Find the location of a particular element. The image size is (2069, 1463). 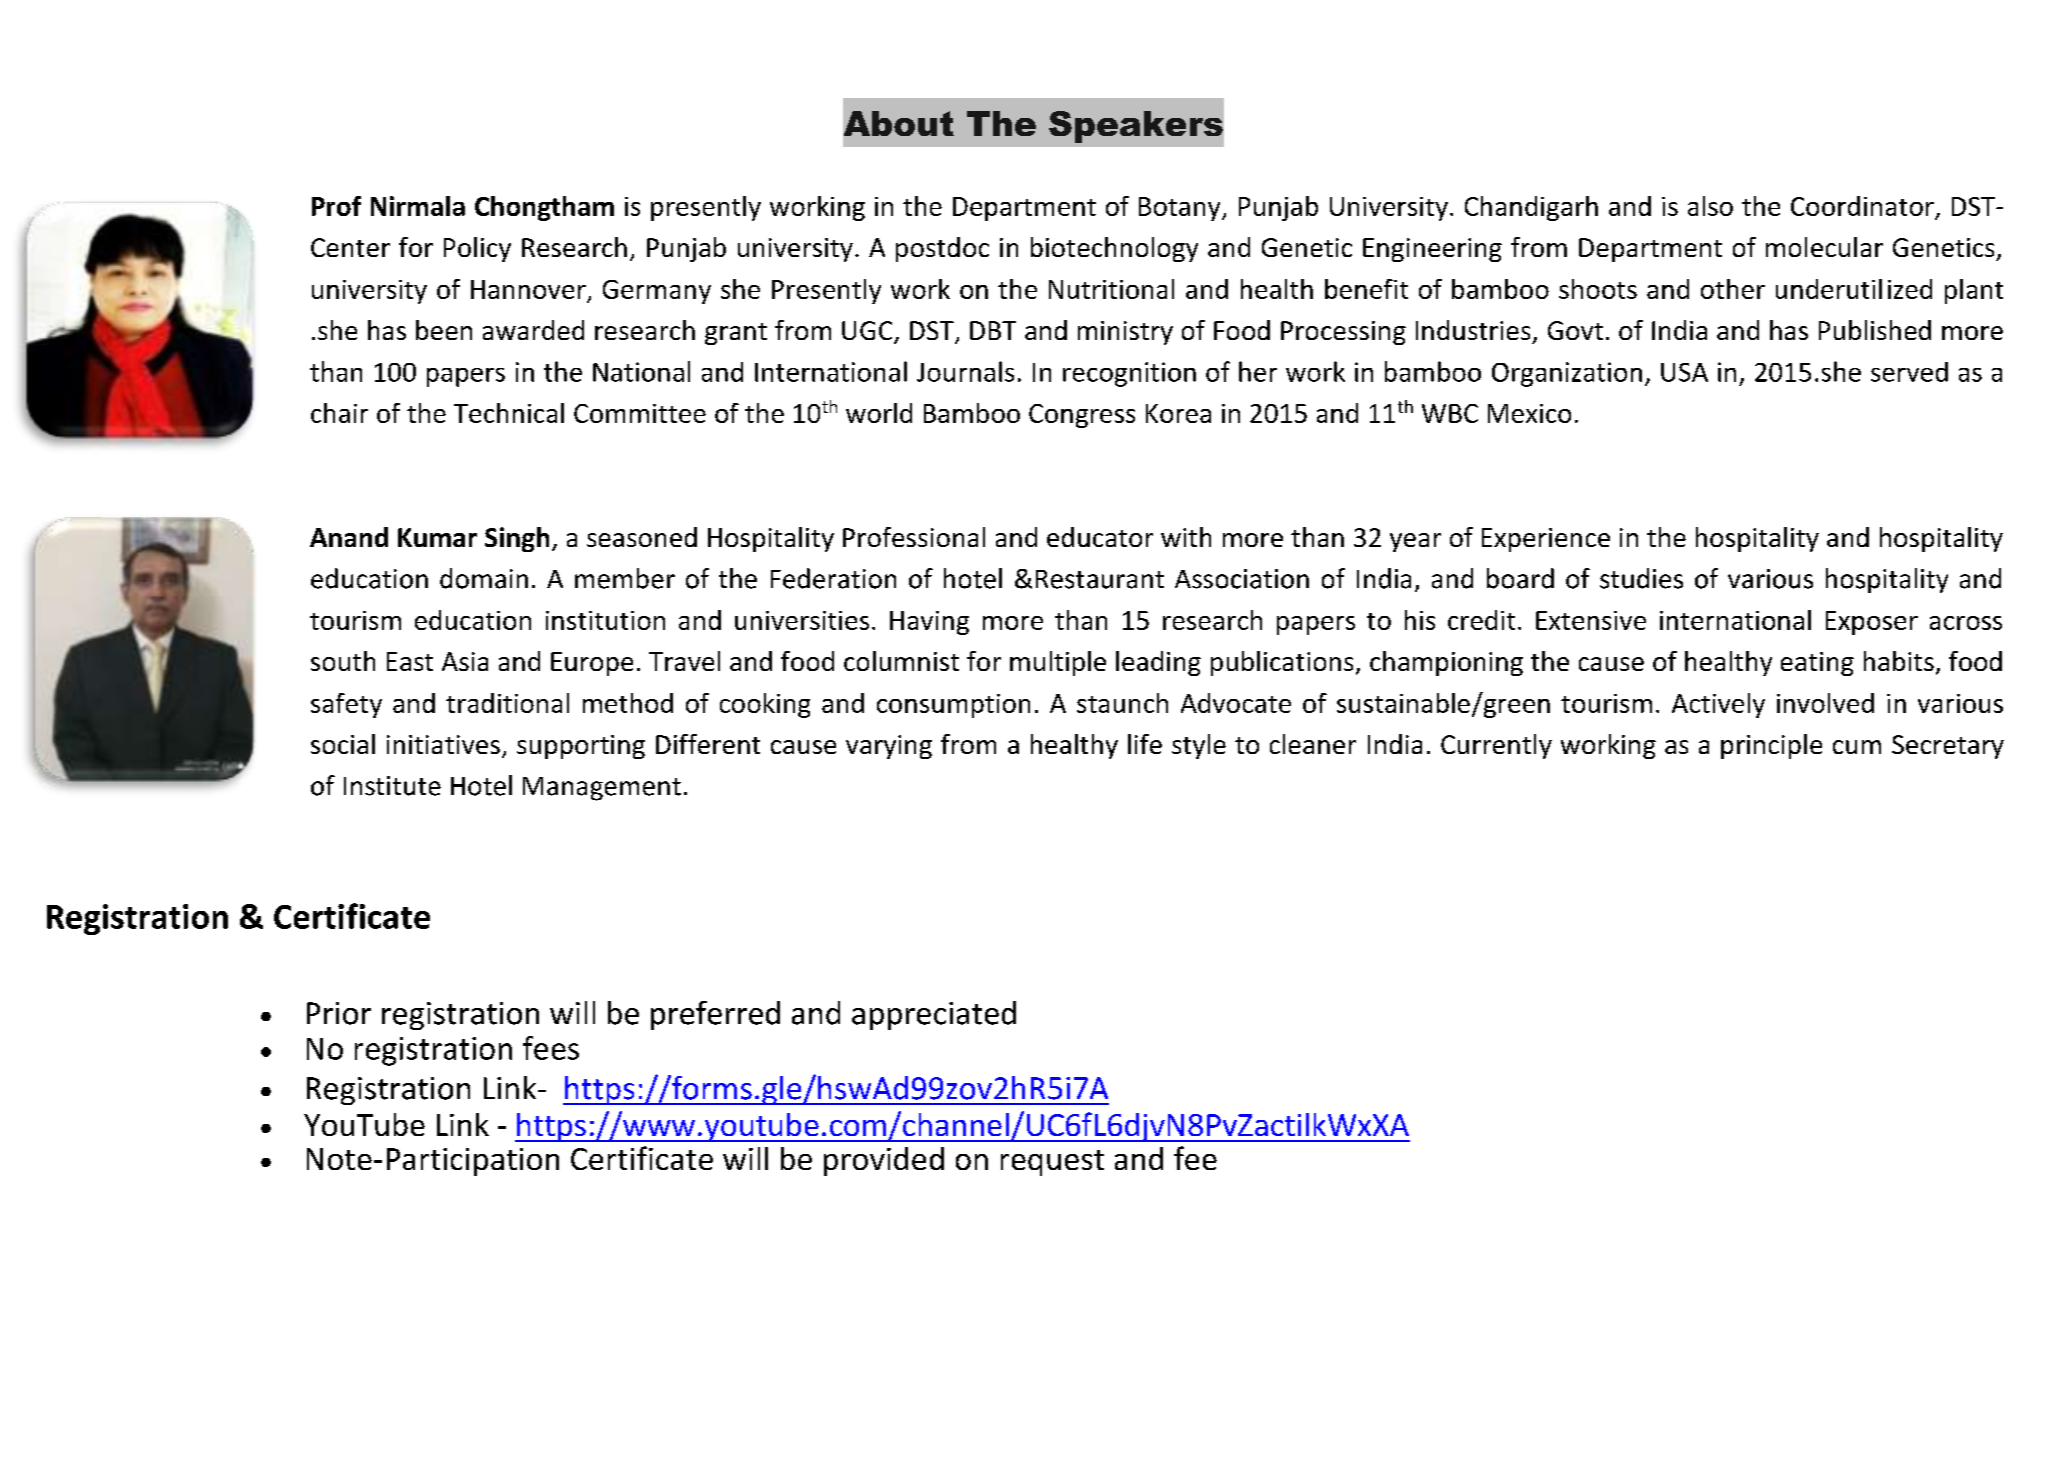

involved is located at coordinates (1825, 703).
